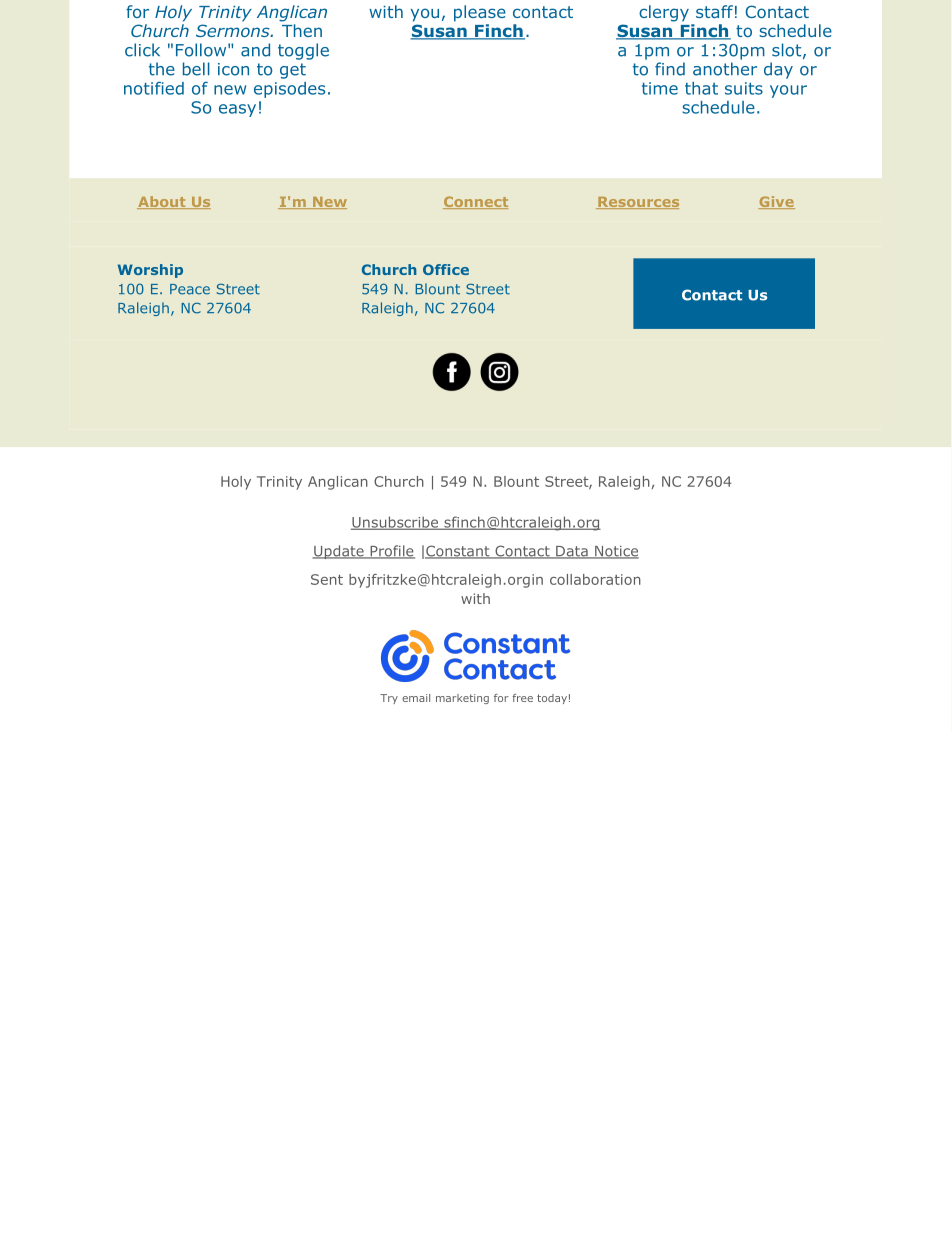 Image resolution: width=952 pixels, height=1233 pixels. I want to click on Give, so click(776, 202).
